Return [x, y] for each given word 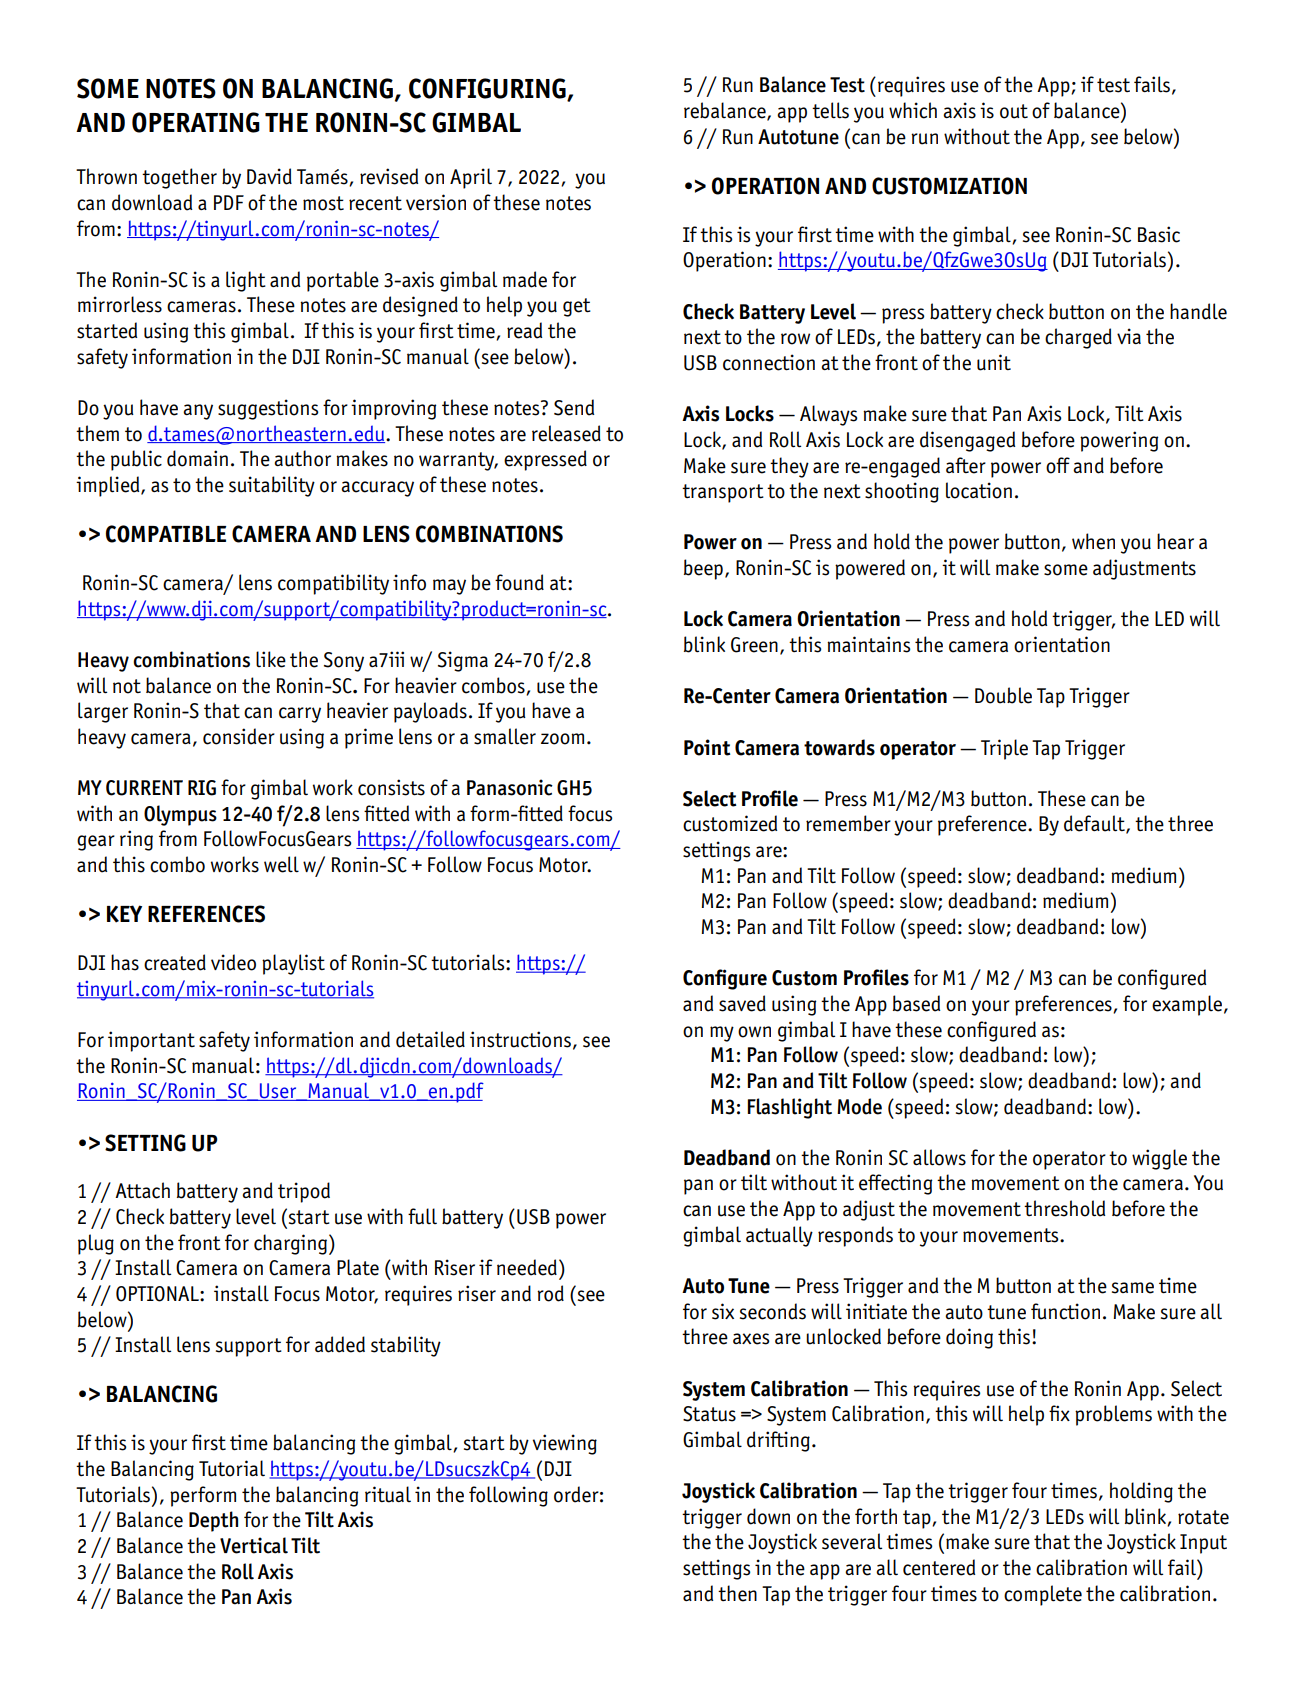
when [1093, 541]
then [737, 1593]
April [471, 178]
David [269, 176]
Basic [1159, 234]
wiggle [1159, 1159]
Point [707, 747]
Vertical [254, 1545]
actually [779, 1236]
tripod [304, 1192]
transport [723, 493]
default [1095, 824]
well [281, 864]
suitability [272, 486]
